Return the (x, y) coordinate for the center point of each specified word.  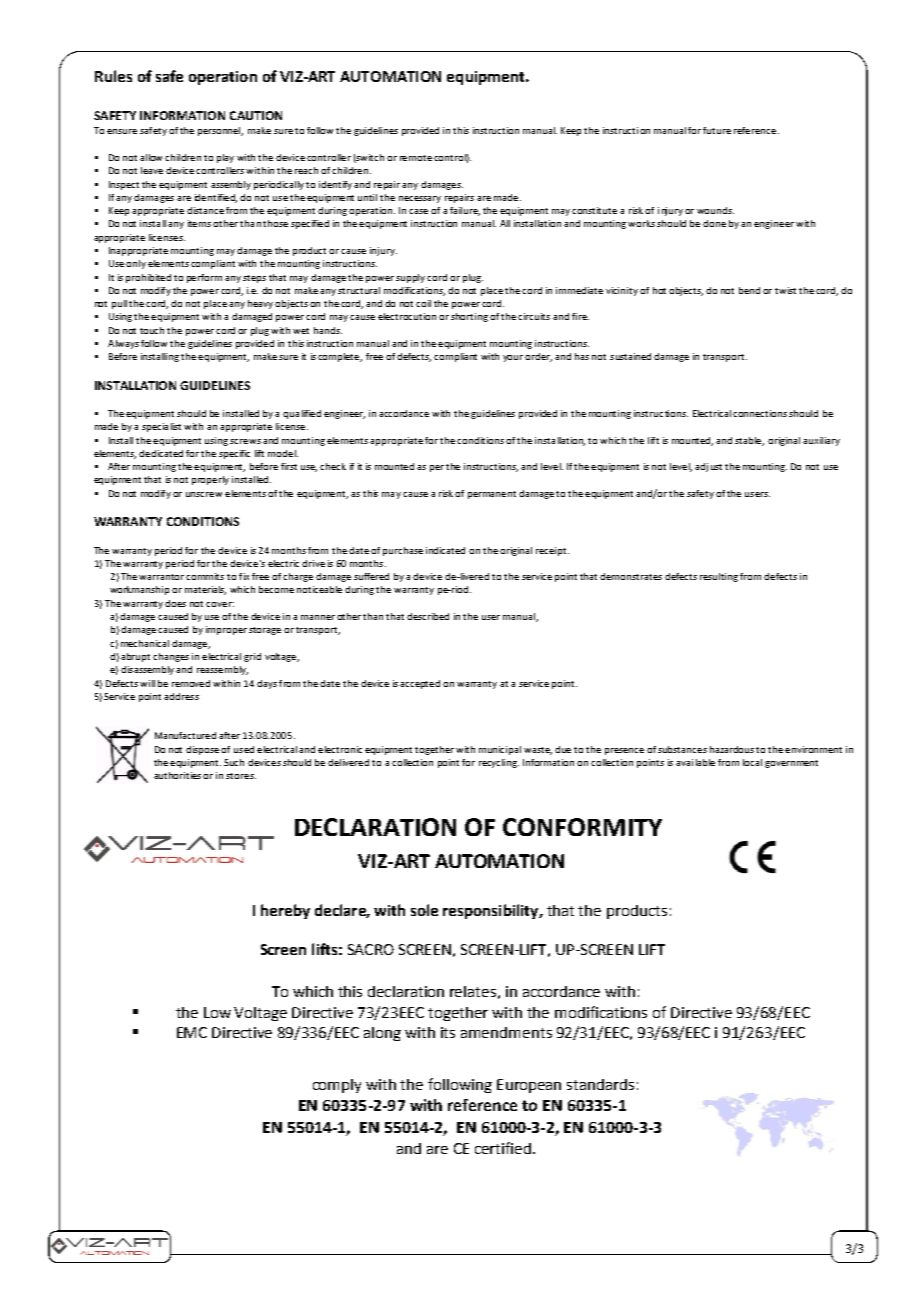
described (428, 616)
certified (503, 1148)
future (717, 130)
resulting (719, 577)
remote (416, 158)
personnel (220, 131)
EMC (192, 1032)
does (175, 603)
